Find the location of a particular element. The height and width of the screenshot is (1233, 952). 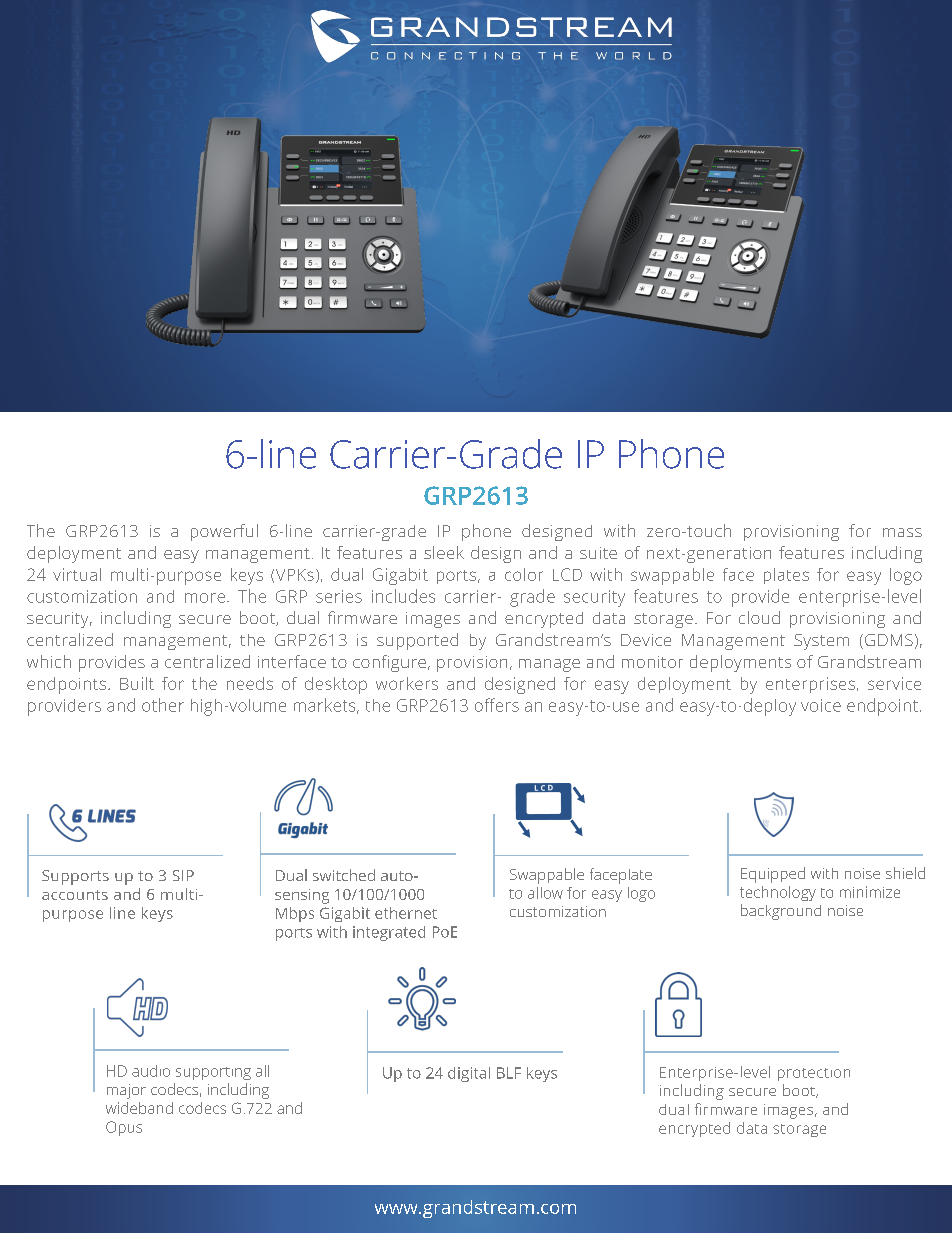

Equipped is located at coordinates (773, 875).
